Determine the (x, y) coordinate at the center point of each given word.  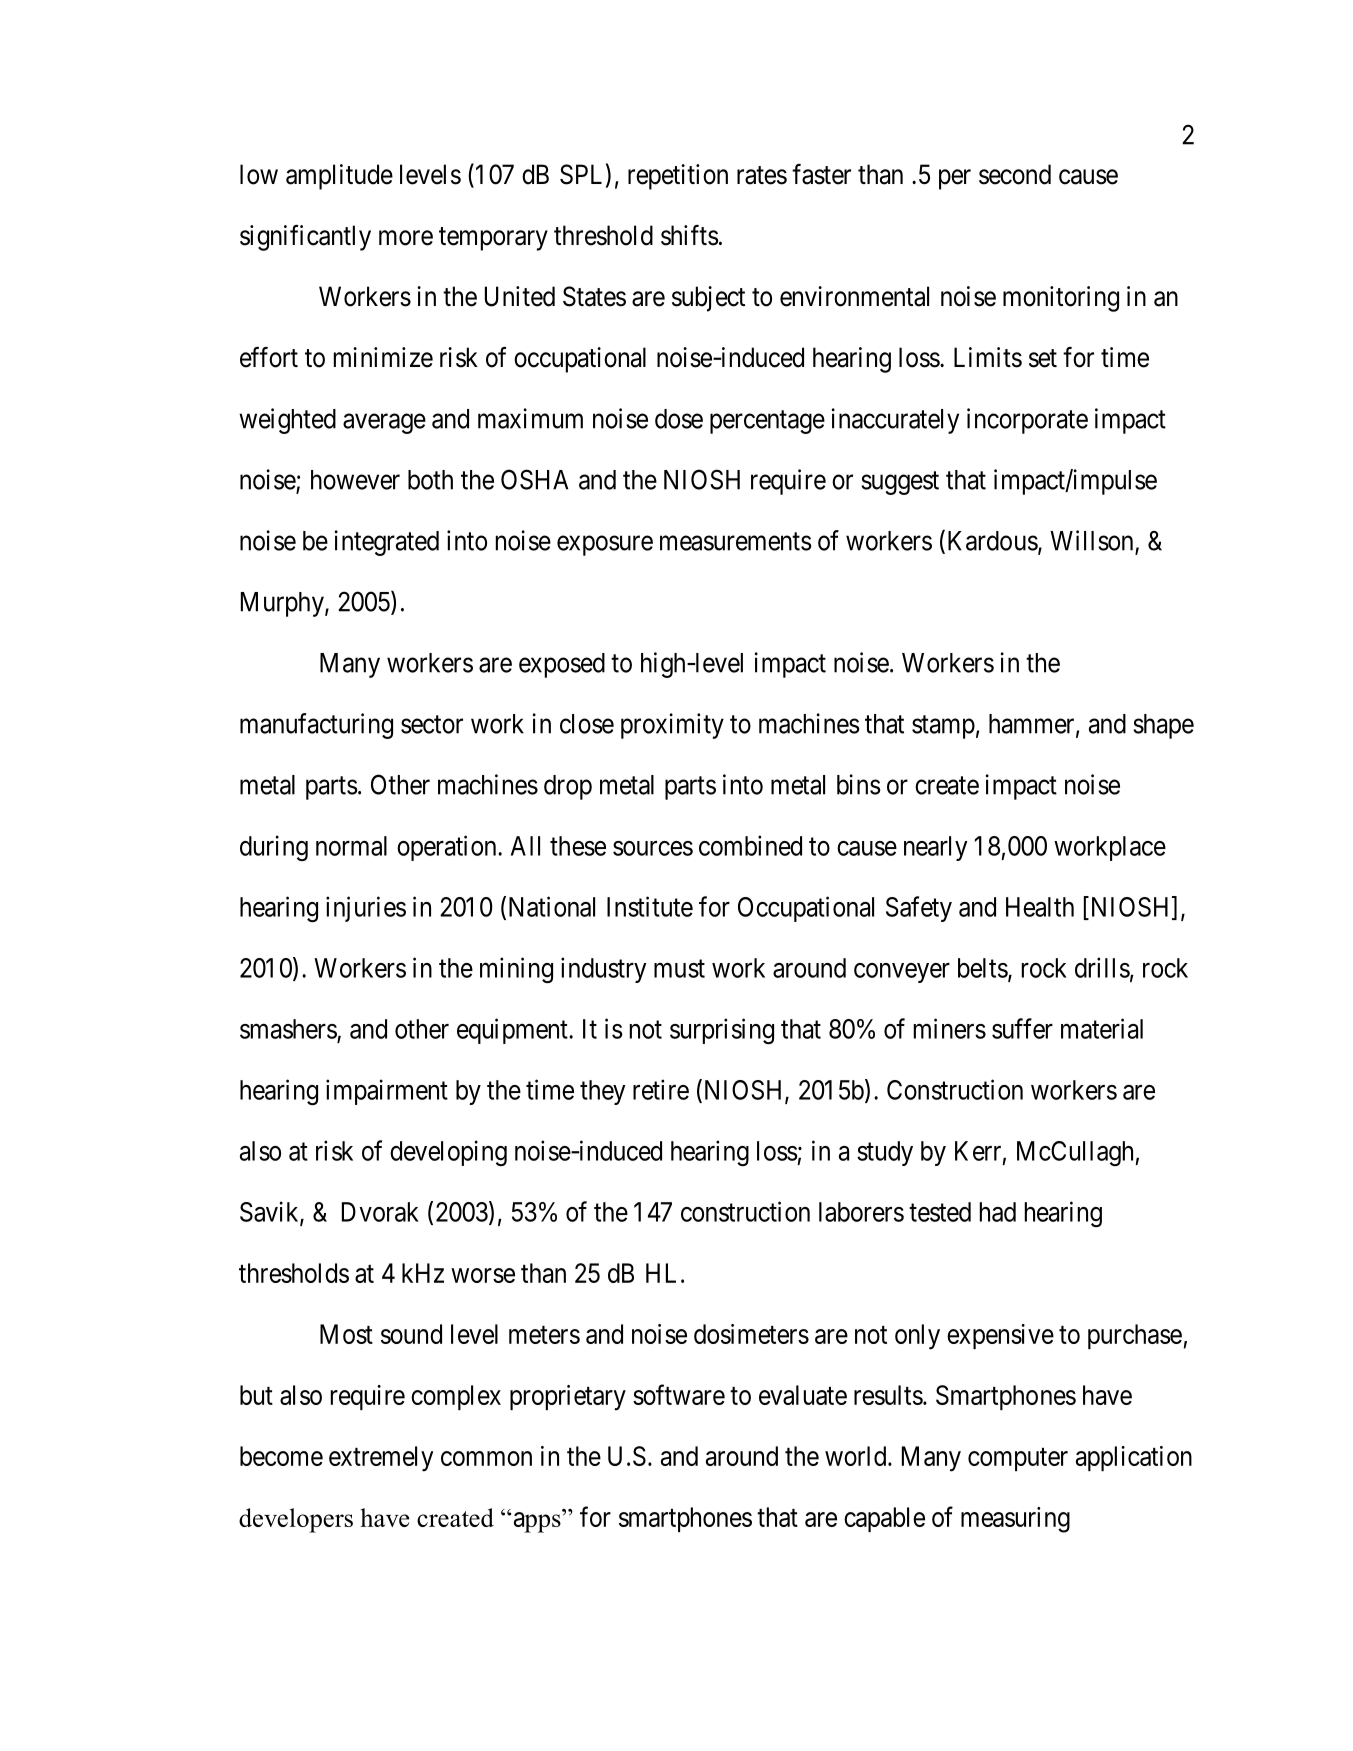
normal (351, 846)
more (406, 238)
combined (750, 845)
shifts (690, 235)
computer (1018, 1459)
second (1015, 174)
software (679, 1394)
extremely (381, 1459)
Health (1040, 907)
